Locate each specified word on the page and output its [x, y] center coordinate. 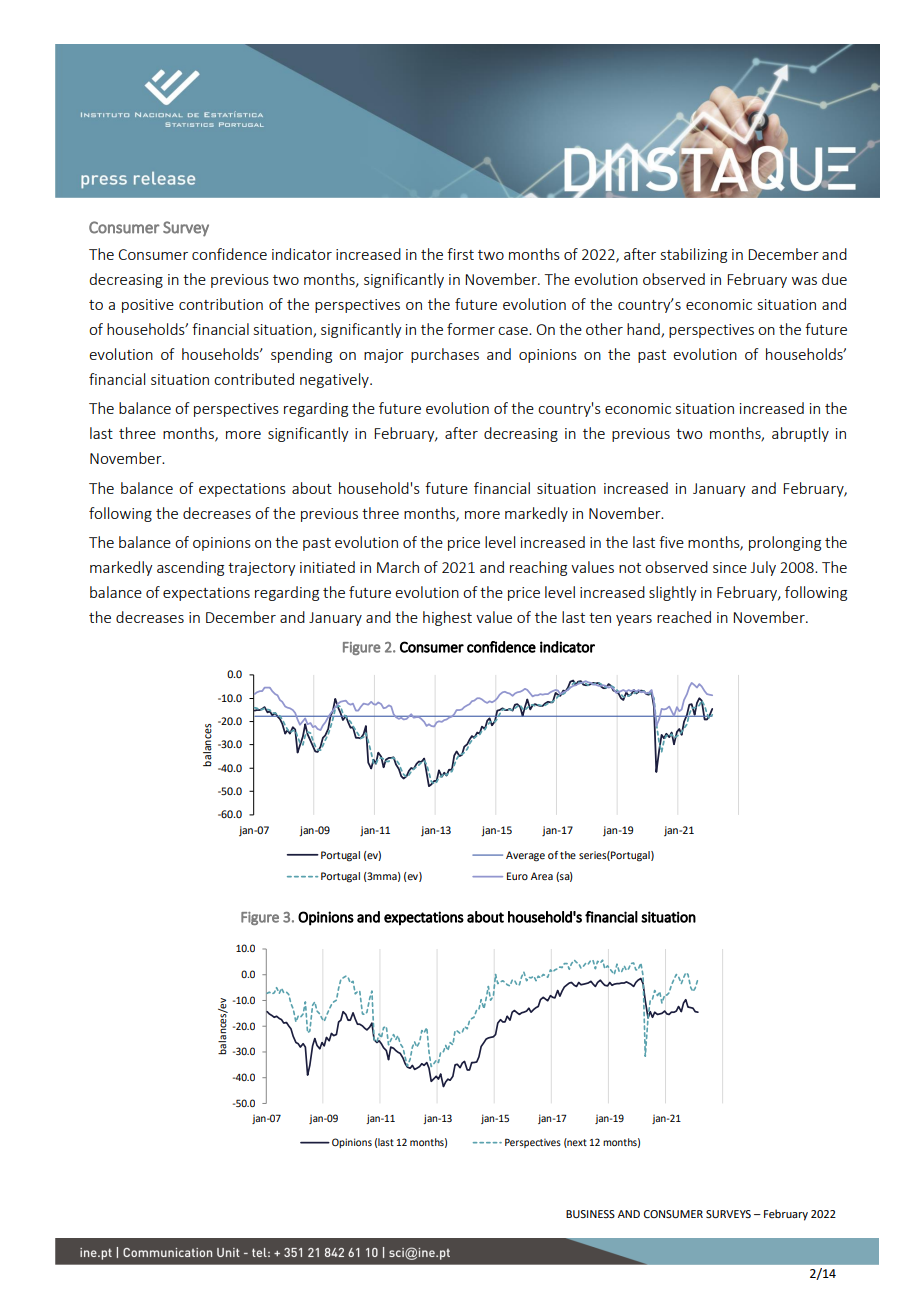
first [460, 254]
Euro [517, 876]
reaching [538, 568]
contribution [221, 304]
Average [525, 856]
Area [542, 876]
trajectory [262, 569]
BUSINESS [590, 1214]
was [804, 281]
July [763, 568]
